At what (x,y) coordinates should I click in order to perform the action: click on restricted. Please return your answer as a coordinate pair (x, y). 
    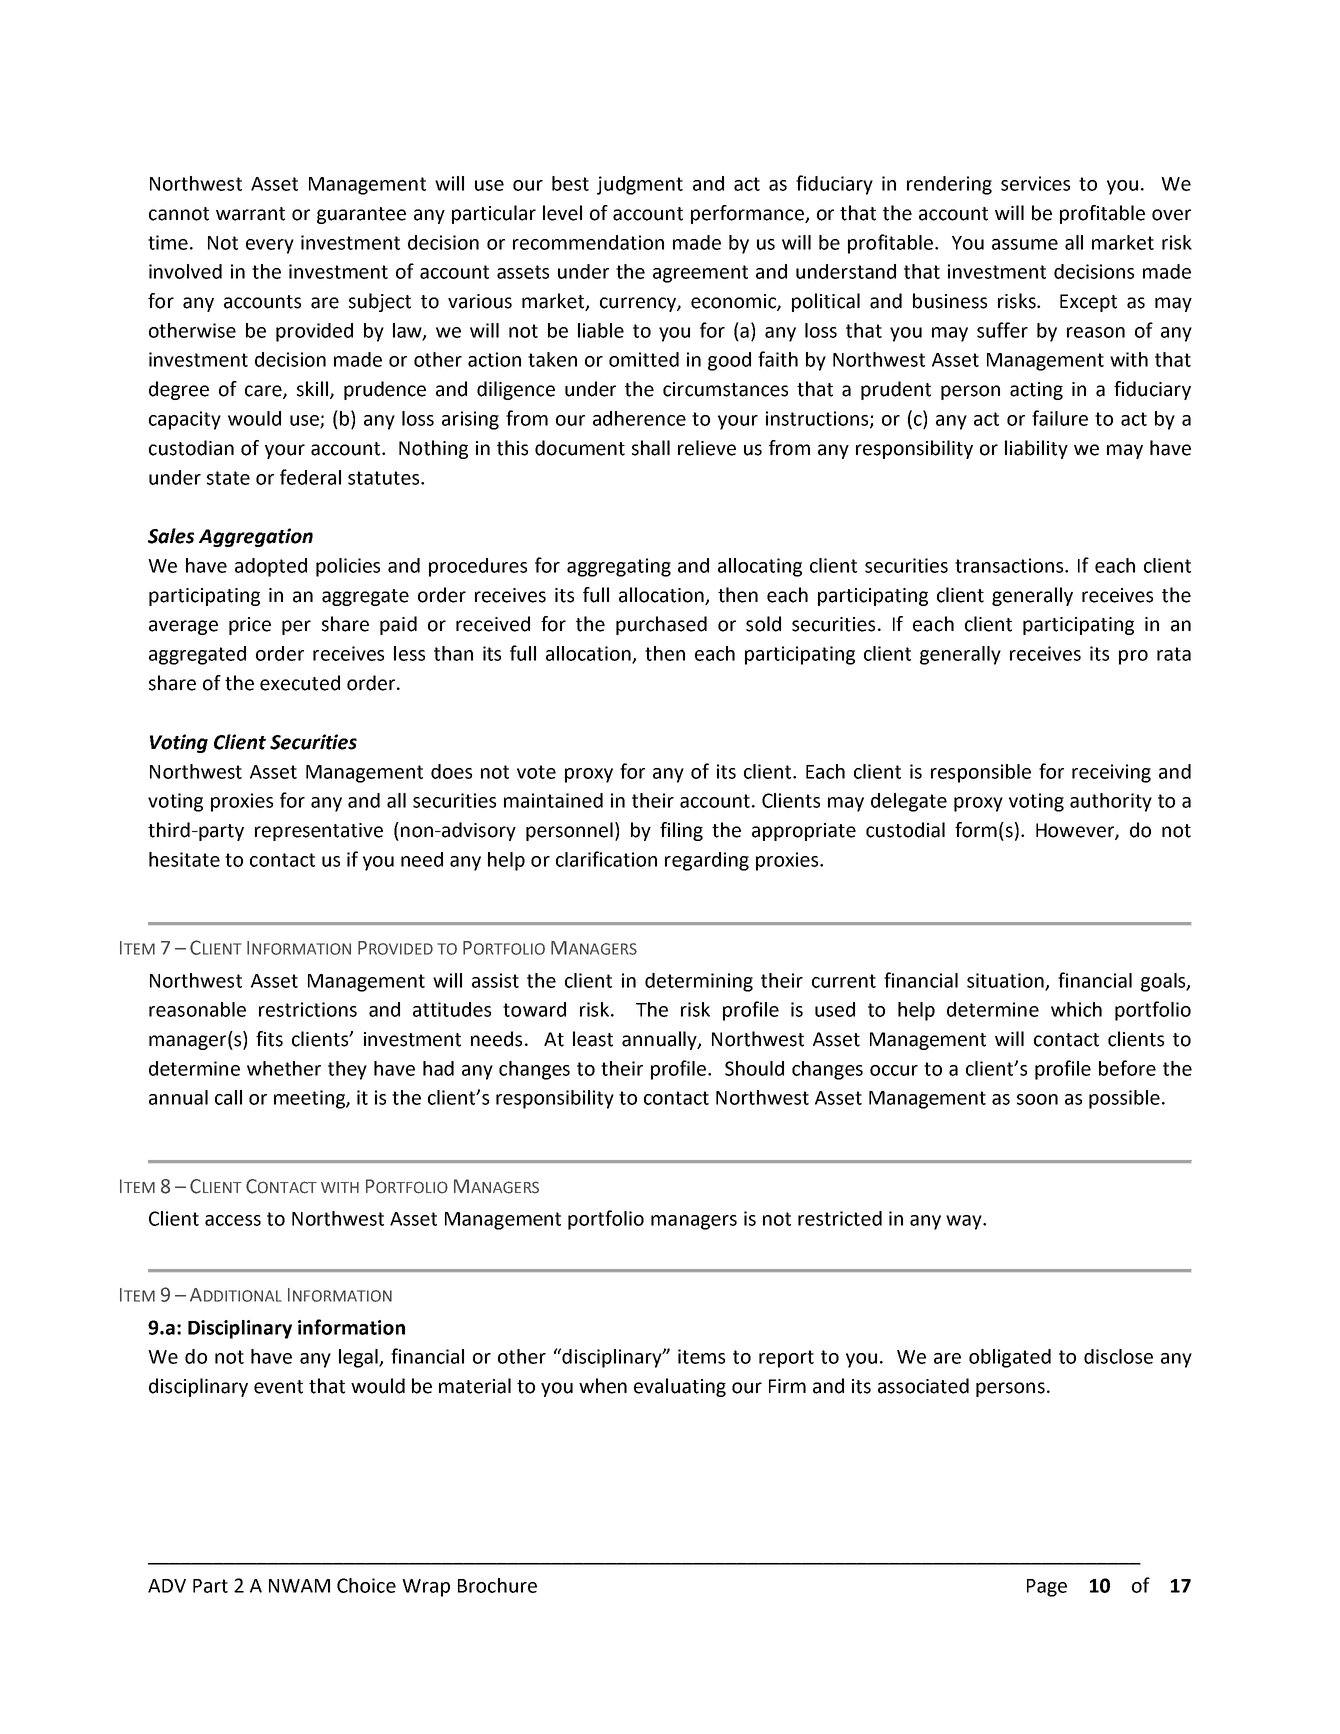
    Looking at the image, I should click on (840, 1218).
